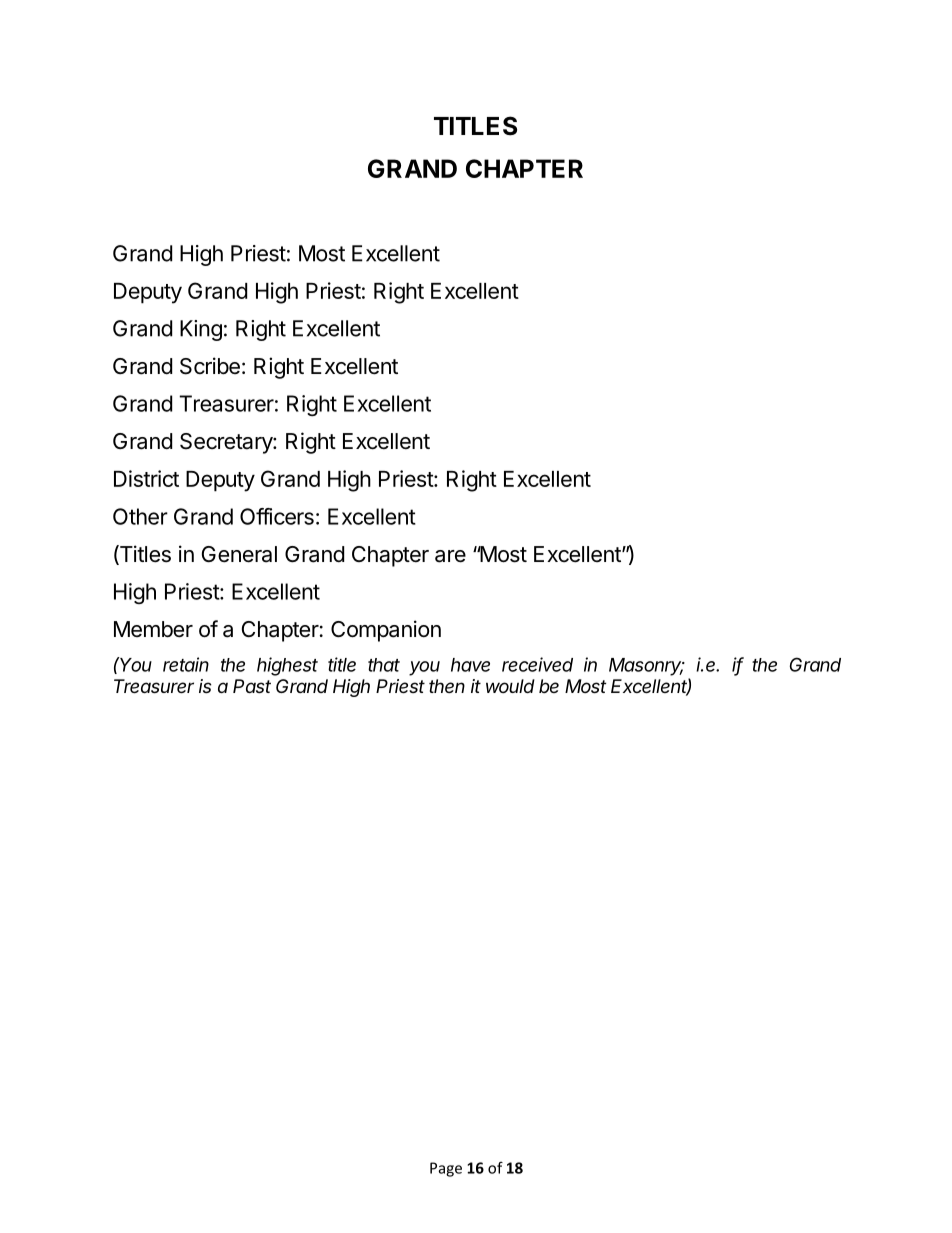 The width and height of the screenshot is (952, 1233). What do you see at coordinates (447, 686) in the screenshot?
I see `then` at bounding box center [447, 686].
